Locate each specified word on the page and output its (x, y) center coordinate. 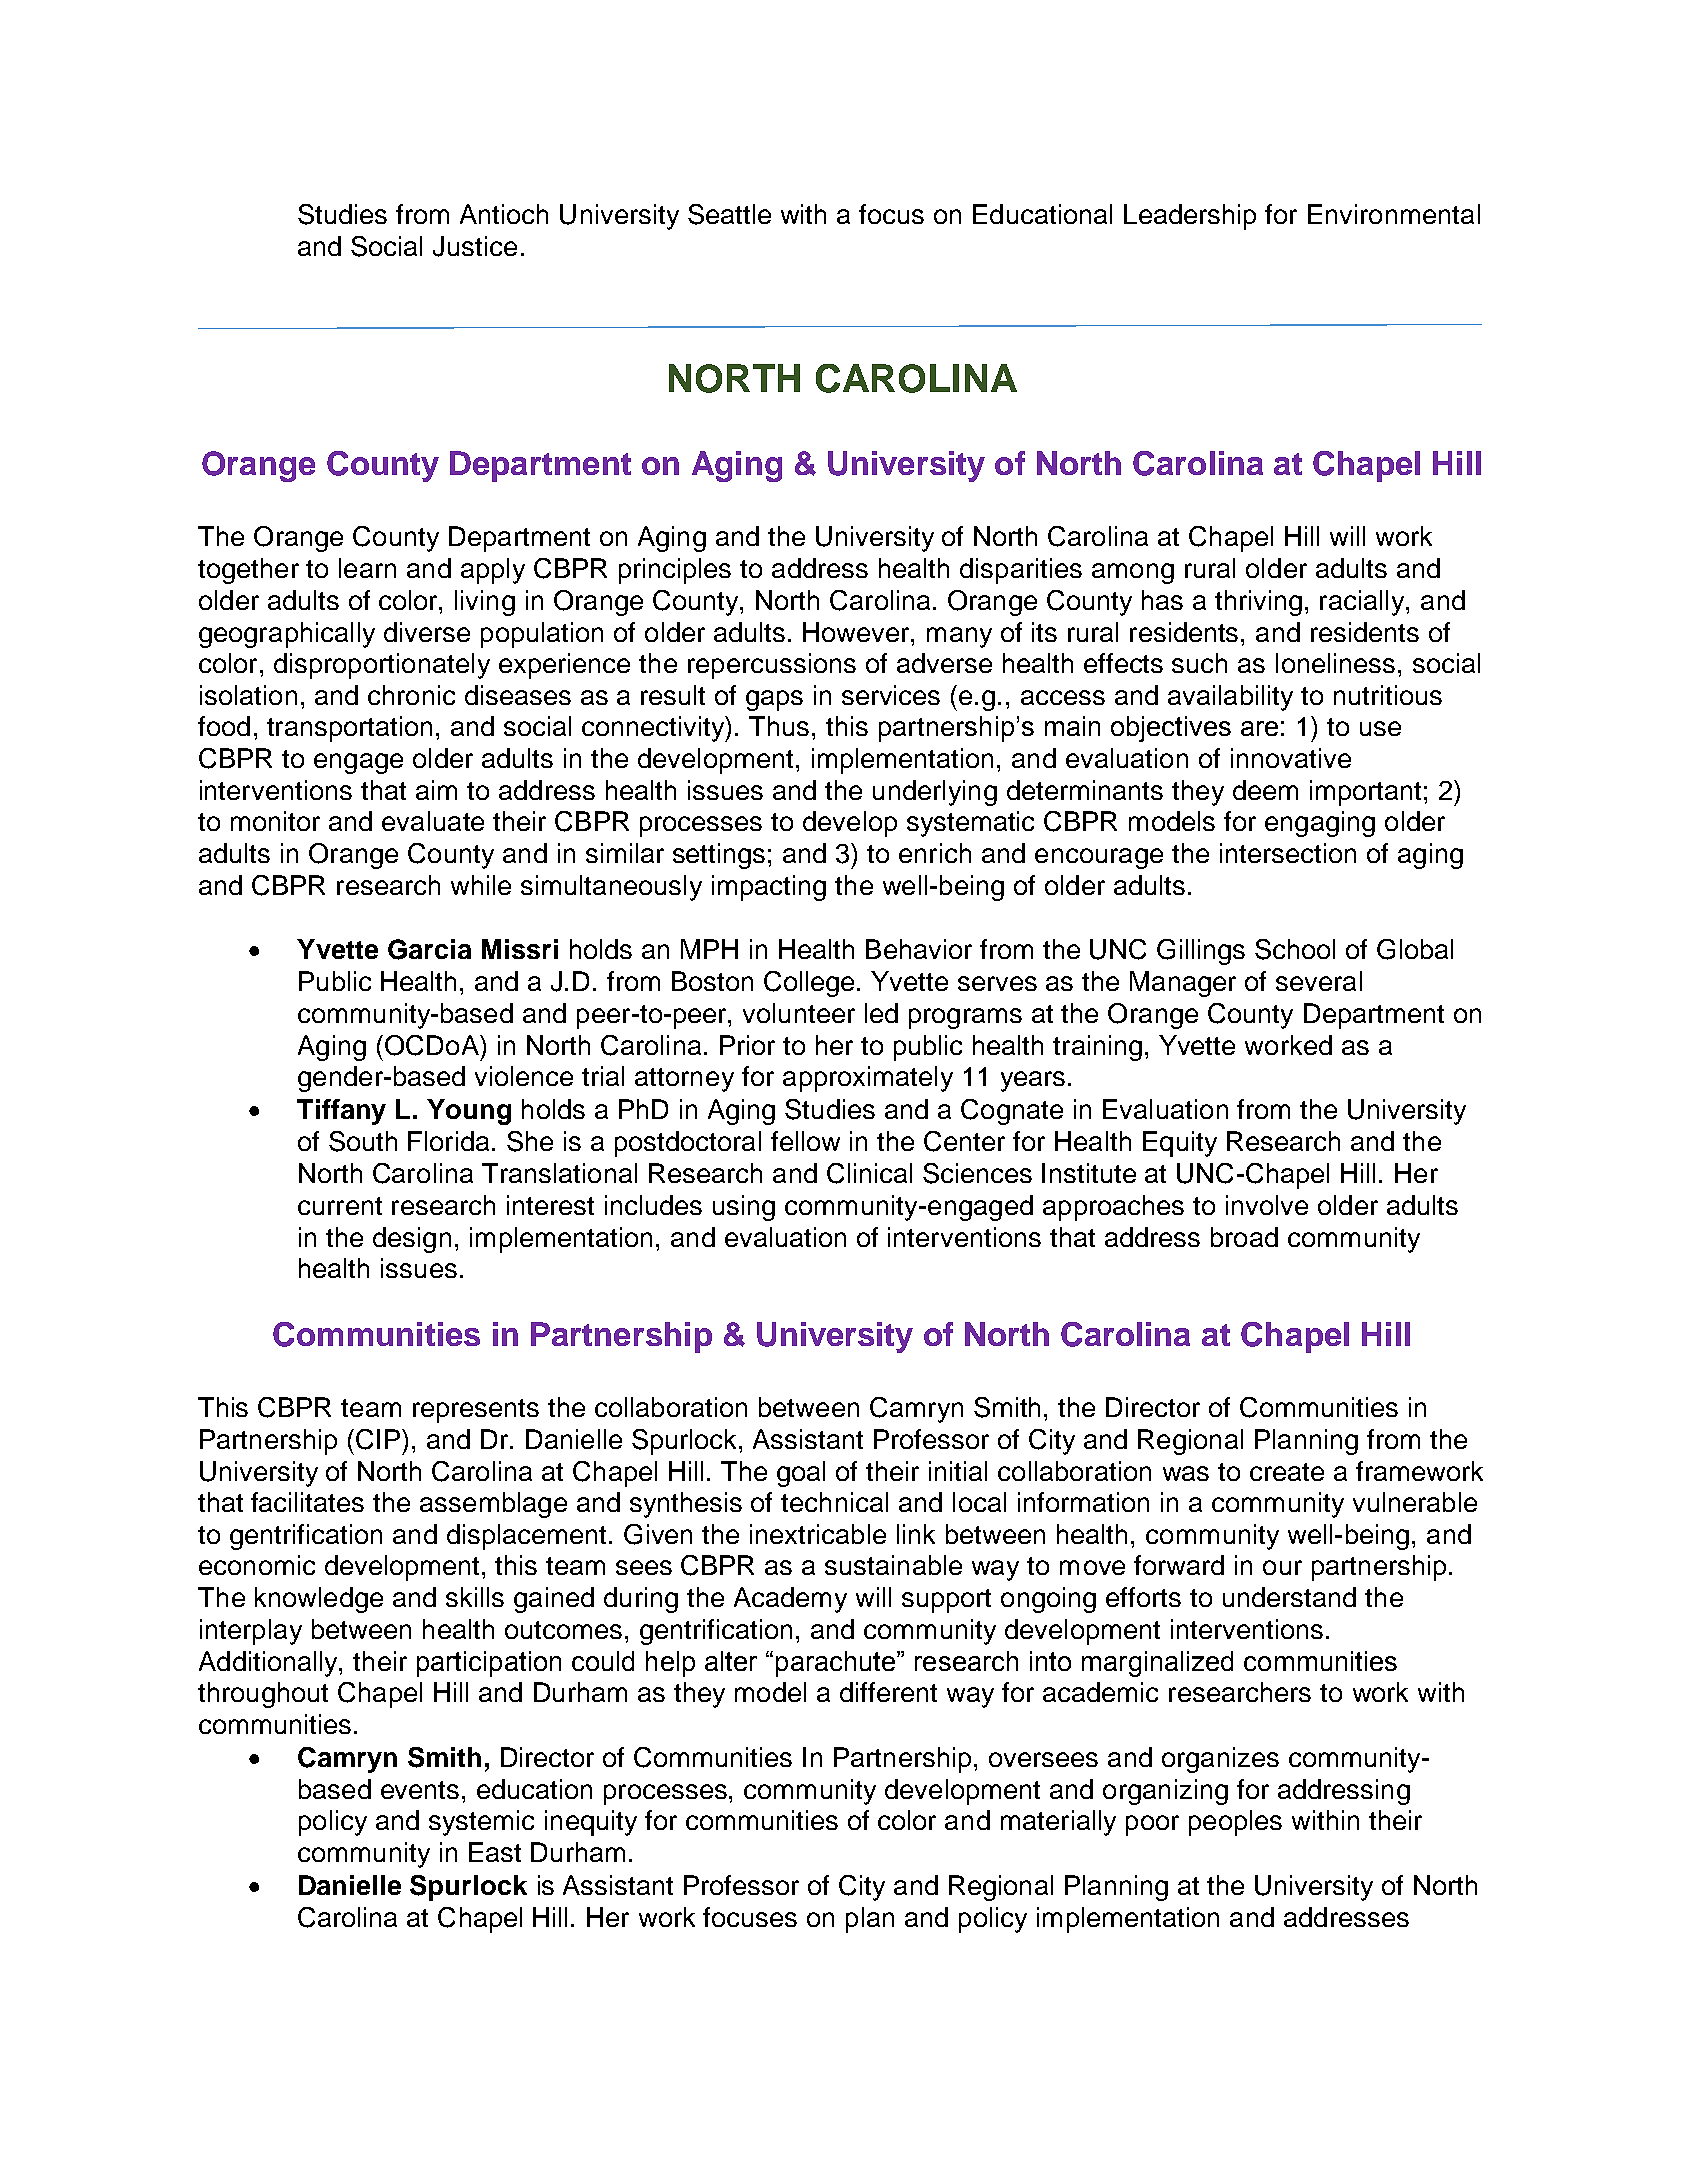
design (412, 1240)
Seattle (729, 214)
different (888, 1692)
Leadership (1190, 217)
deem (1265, 790)
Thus (779, 726)
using (744, 1208)
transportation (349, 729)
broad (1244, 1237)
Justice (475, 246)
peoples (1235, 1823)
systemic (481, 1823)
